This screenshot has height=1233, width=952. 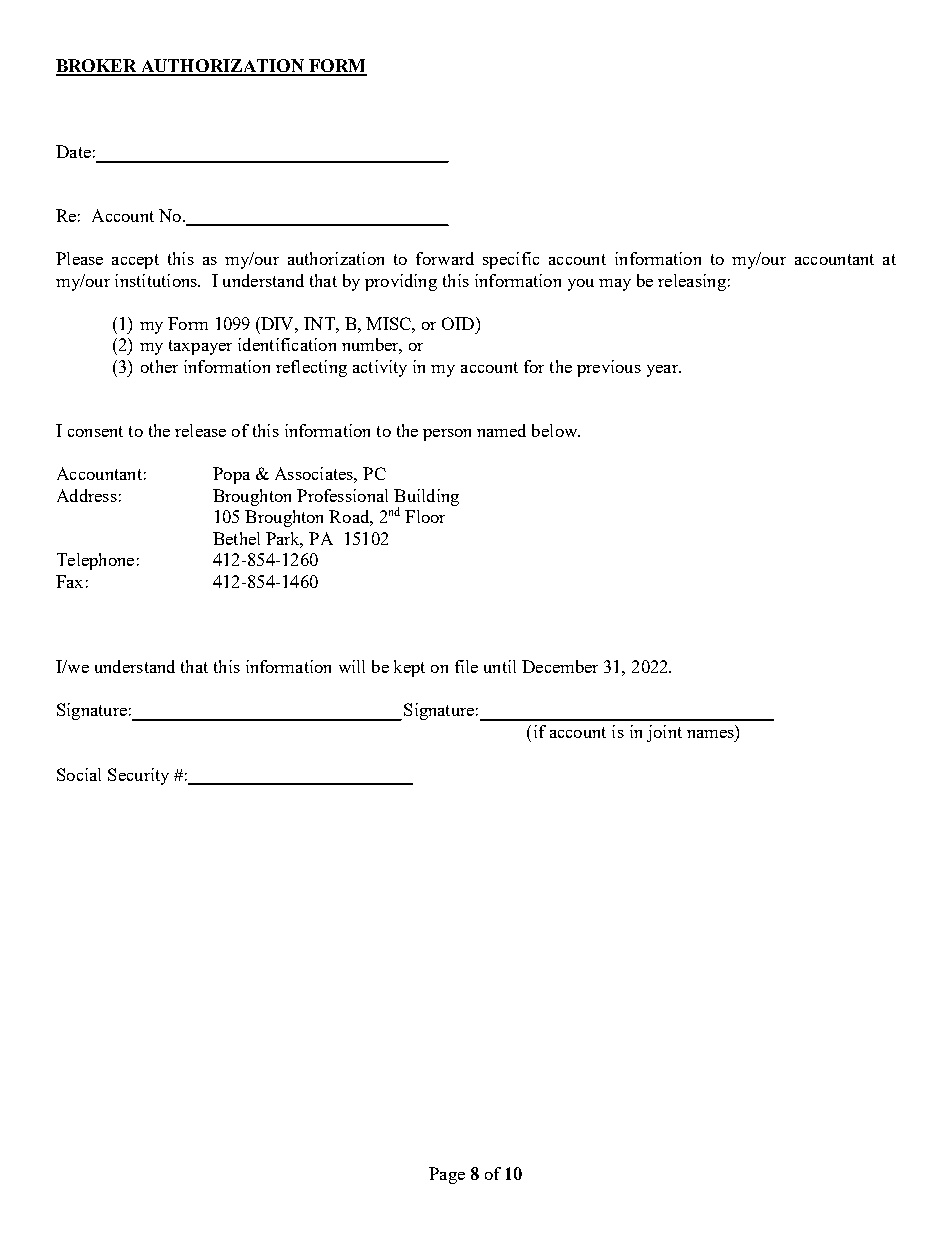 What do you see at coordinates (95, 431) in the screenshot?
I see `consent` at bounding box center [95, 431].
